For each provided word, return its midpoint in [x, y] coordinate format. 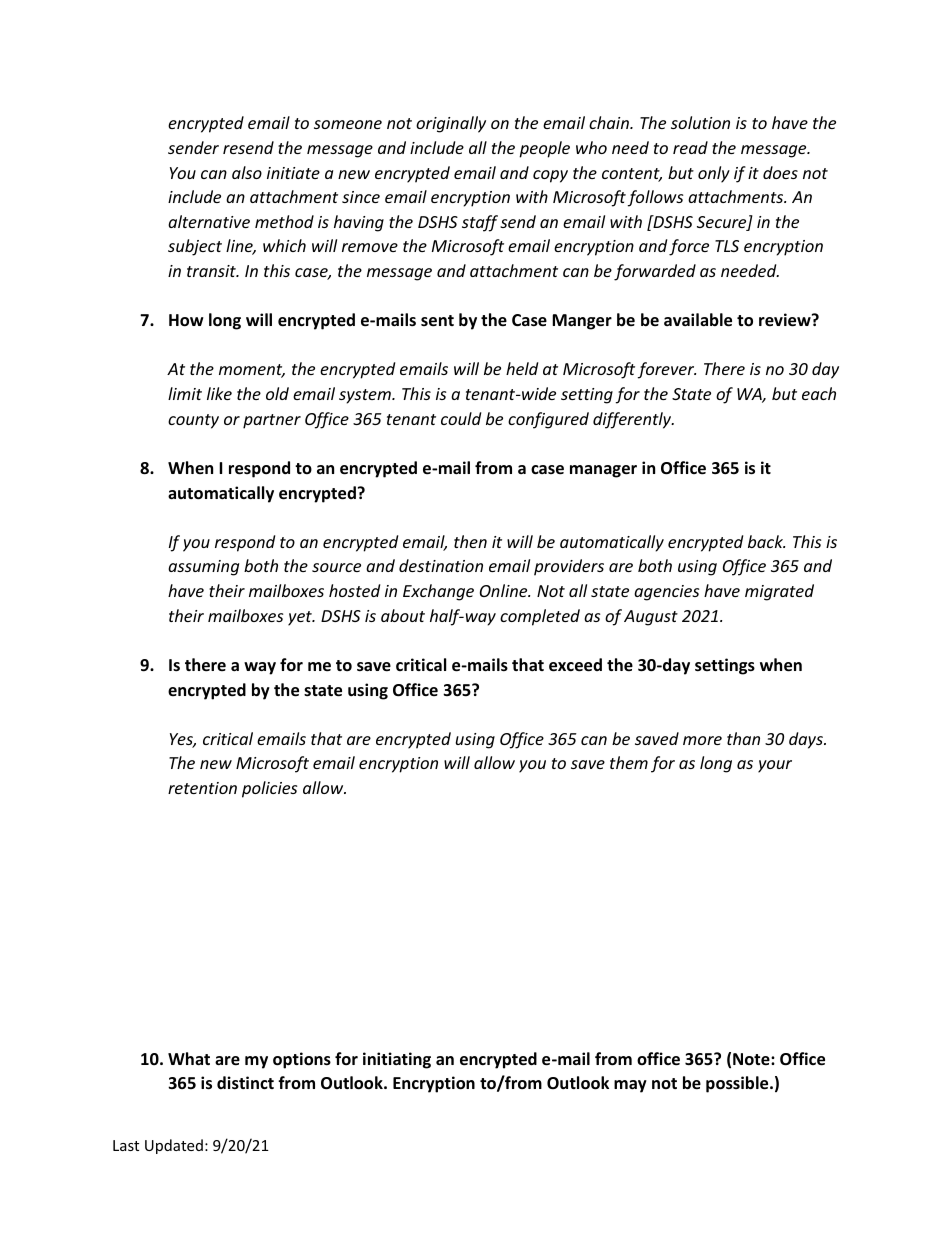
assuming [203, 568]
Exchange [438, 592]
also [247, 172]
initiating [397, 1060]
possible [738, 1084]
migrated [779, 592]
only [714, 174]
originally [451, 124]
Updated [174, 1146]
